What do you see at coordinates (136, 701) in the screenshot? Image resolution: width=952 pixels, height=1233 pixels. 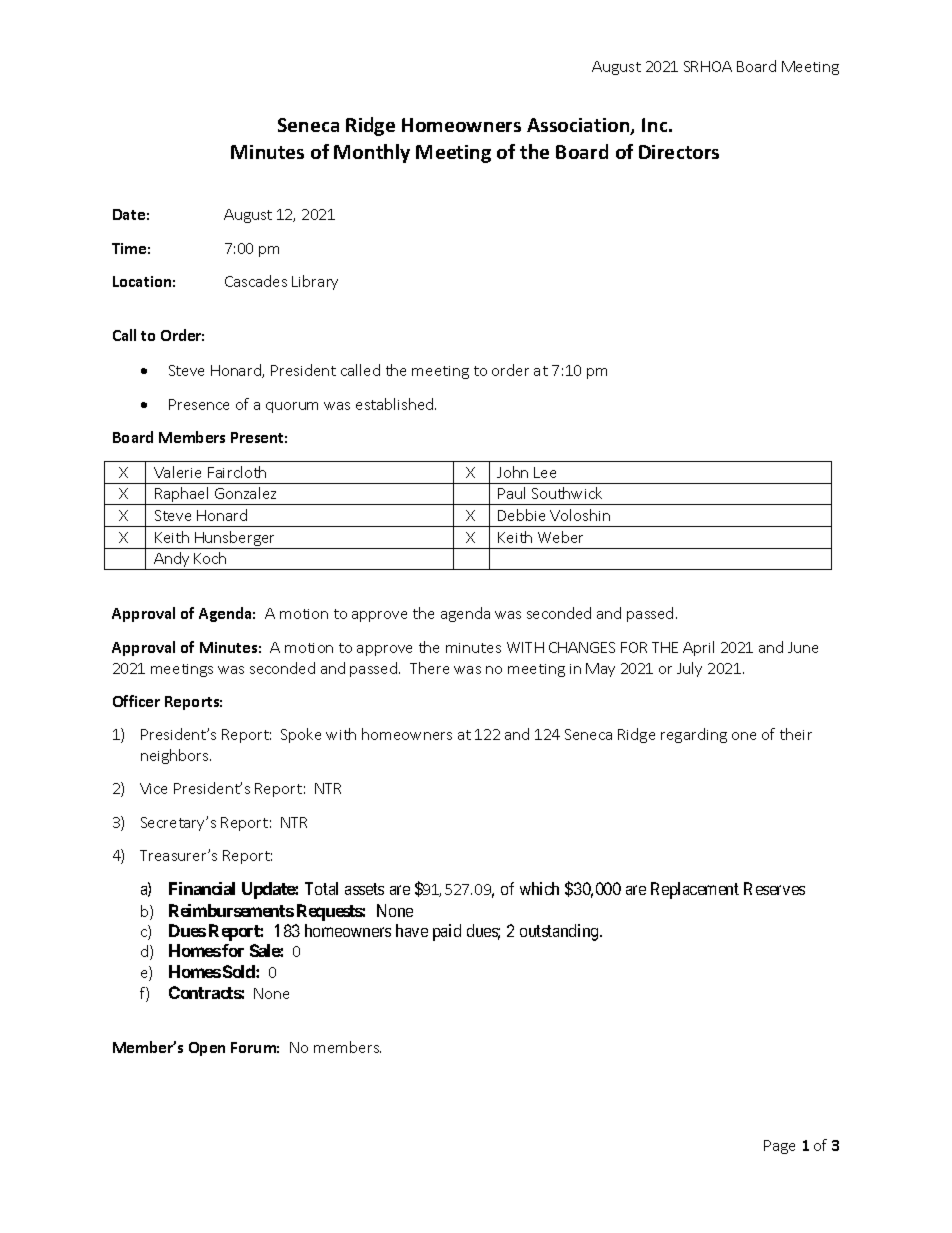 I see `Officer` at bounding box center [136, 701].
